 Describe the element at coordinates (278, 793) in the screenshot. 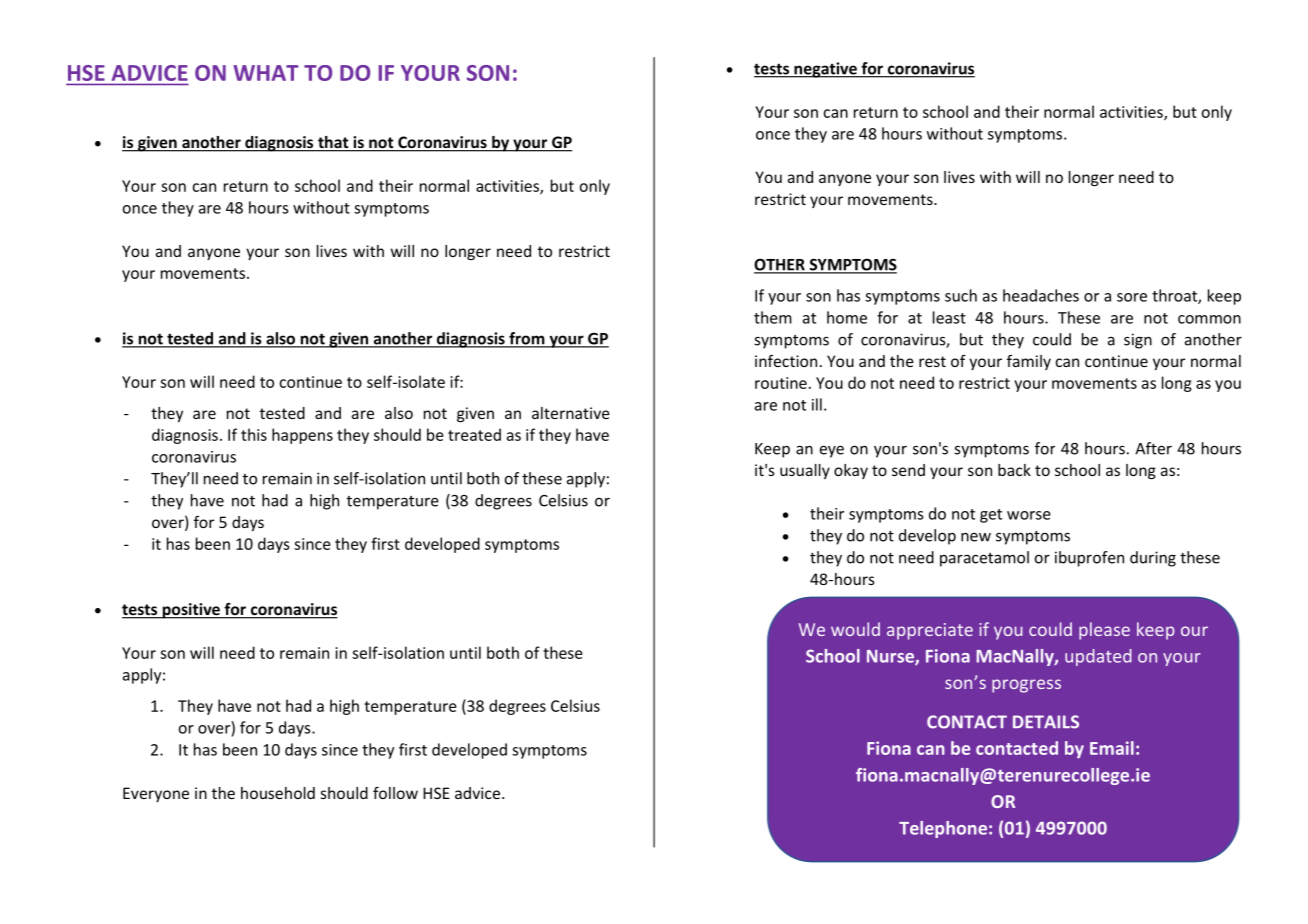

I see `household` at that location.
